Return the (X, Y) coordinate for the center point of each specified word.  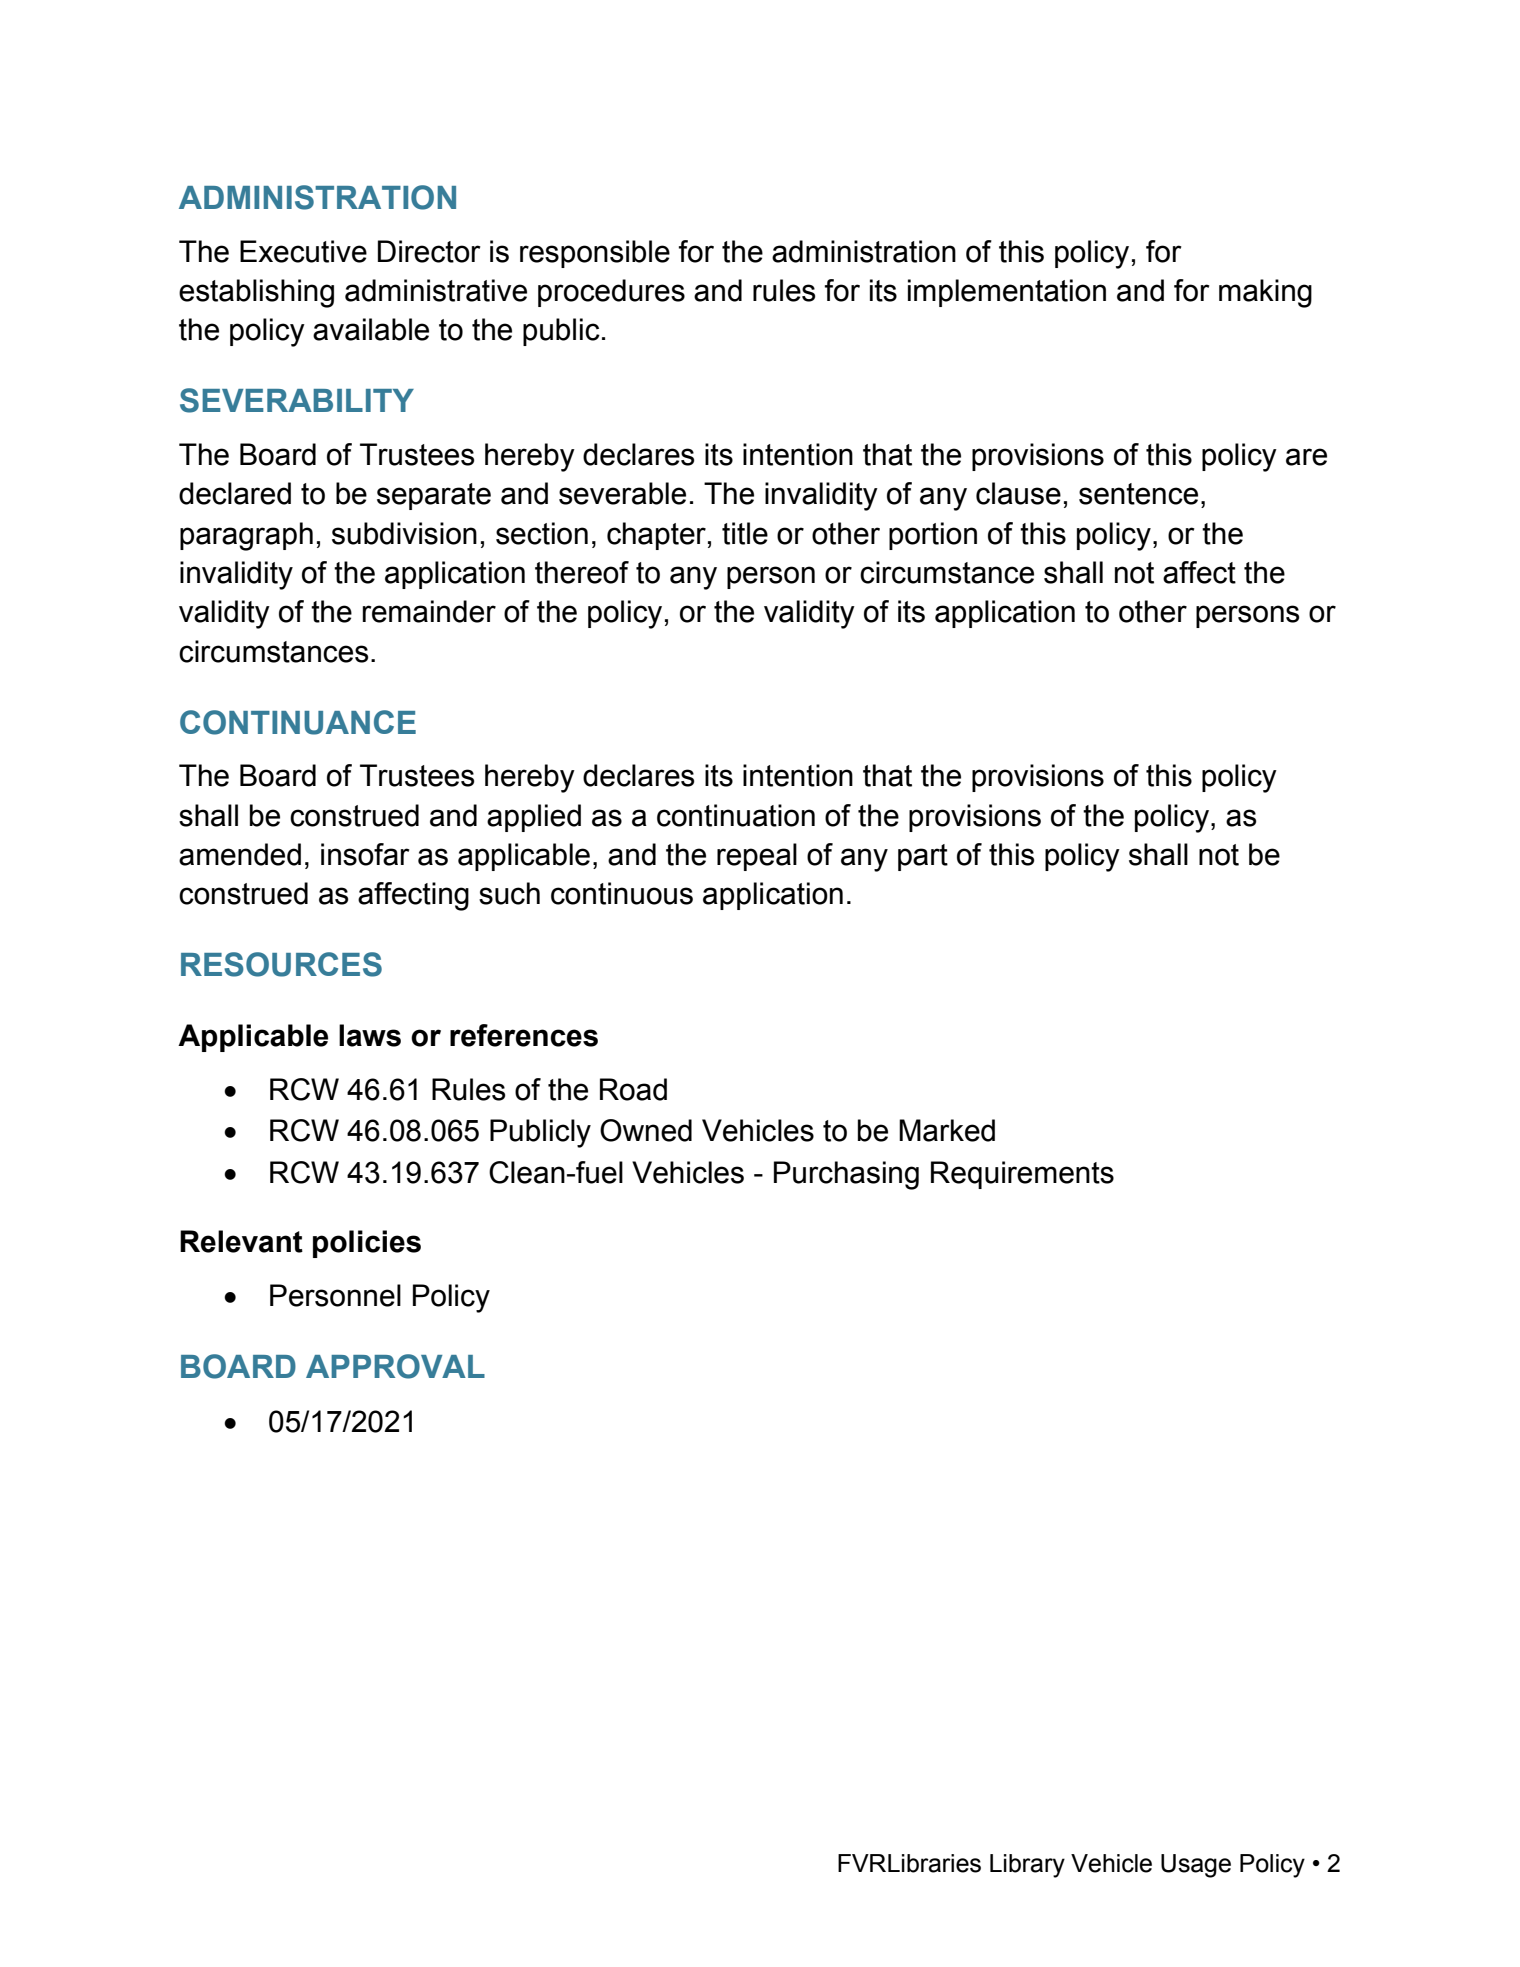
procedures (611, 293)
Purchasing (846, 1175)
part (923, 857)
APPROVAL (395, 1366)
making (1265, 293)
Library (1027, 1866)
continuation (736, 815)
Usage (1196, 1866)
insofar (365, 854)
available (371, 329)
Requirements (1022, 1175)
